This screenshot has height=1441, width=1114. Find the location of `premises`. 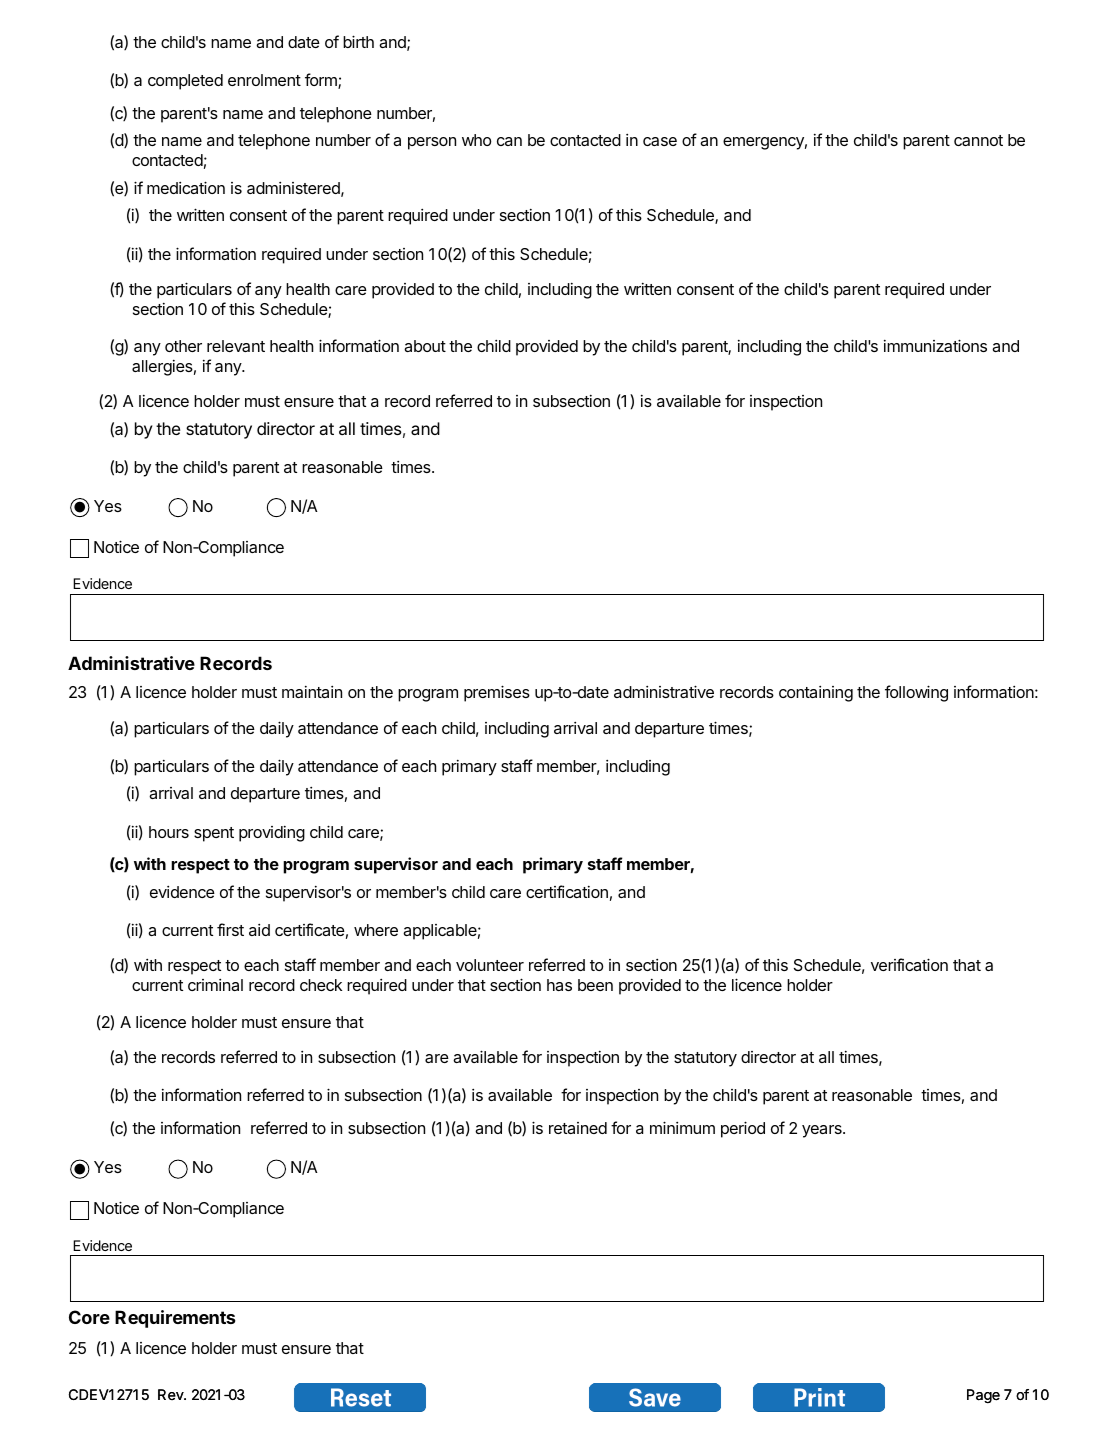

premises is located at coordinates (497, 693).
